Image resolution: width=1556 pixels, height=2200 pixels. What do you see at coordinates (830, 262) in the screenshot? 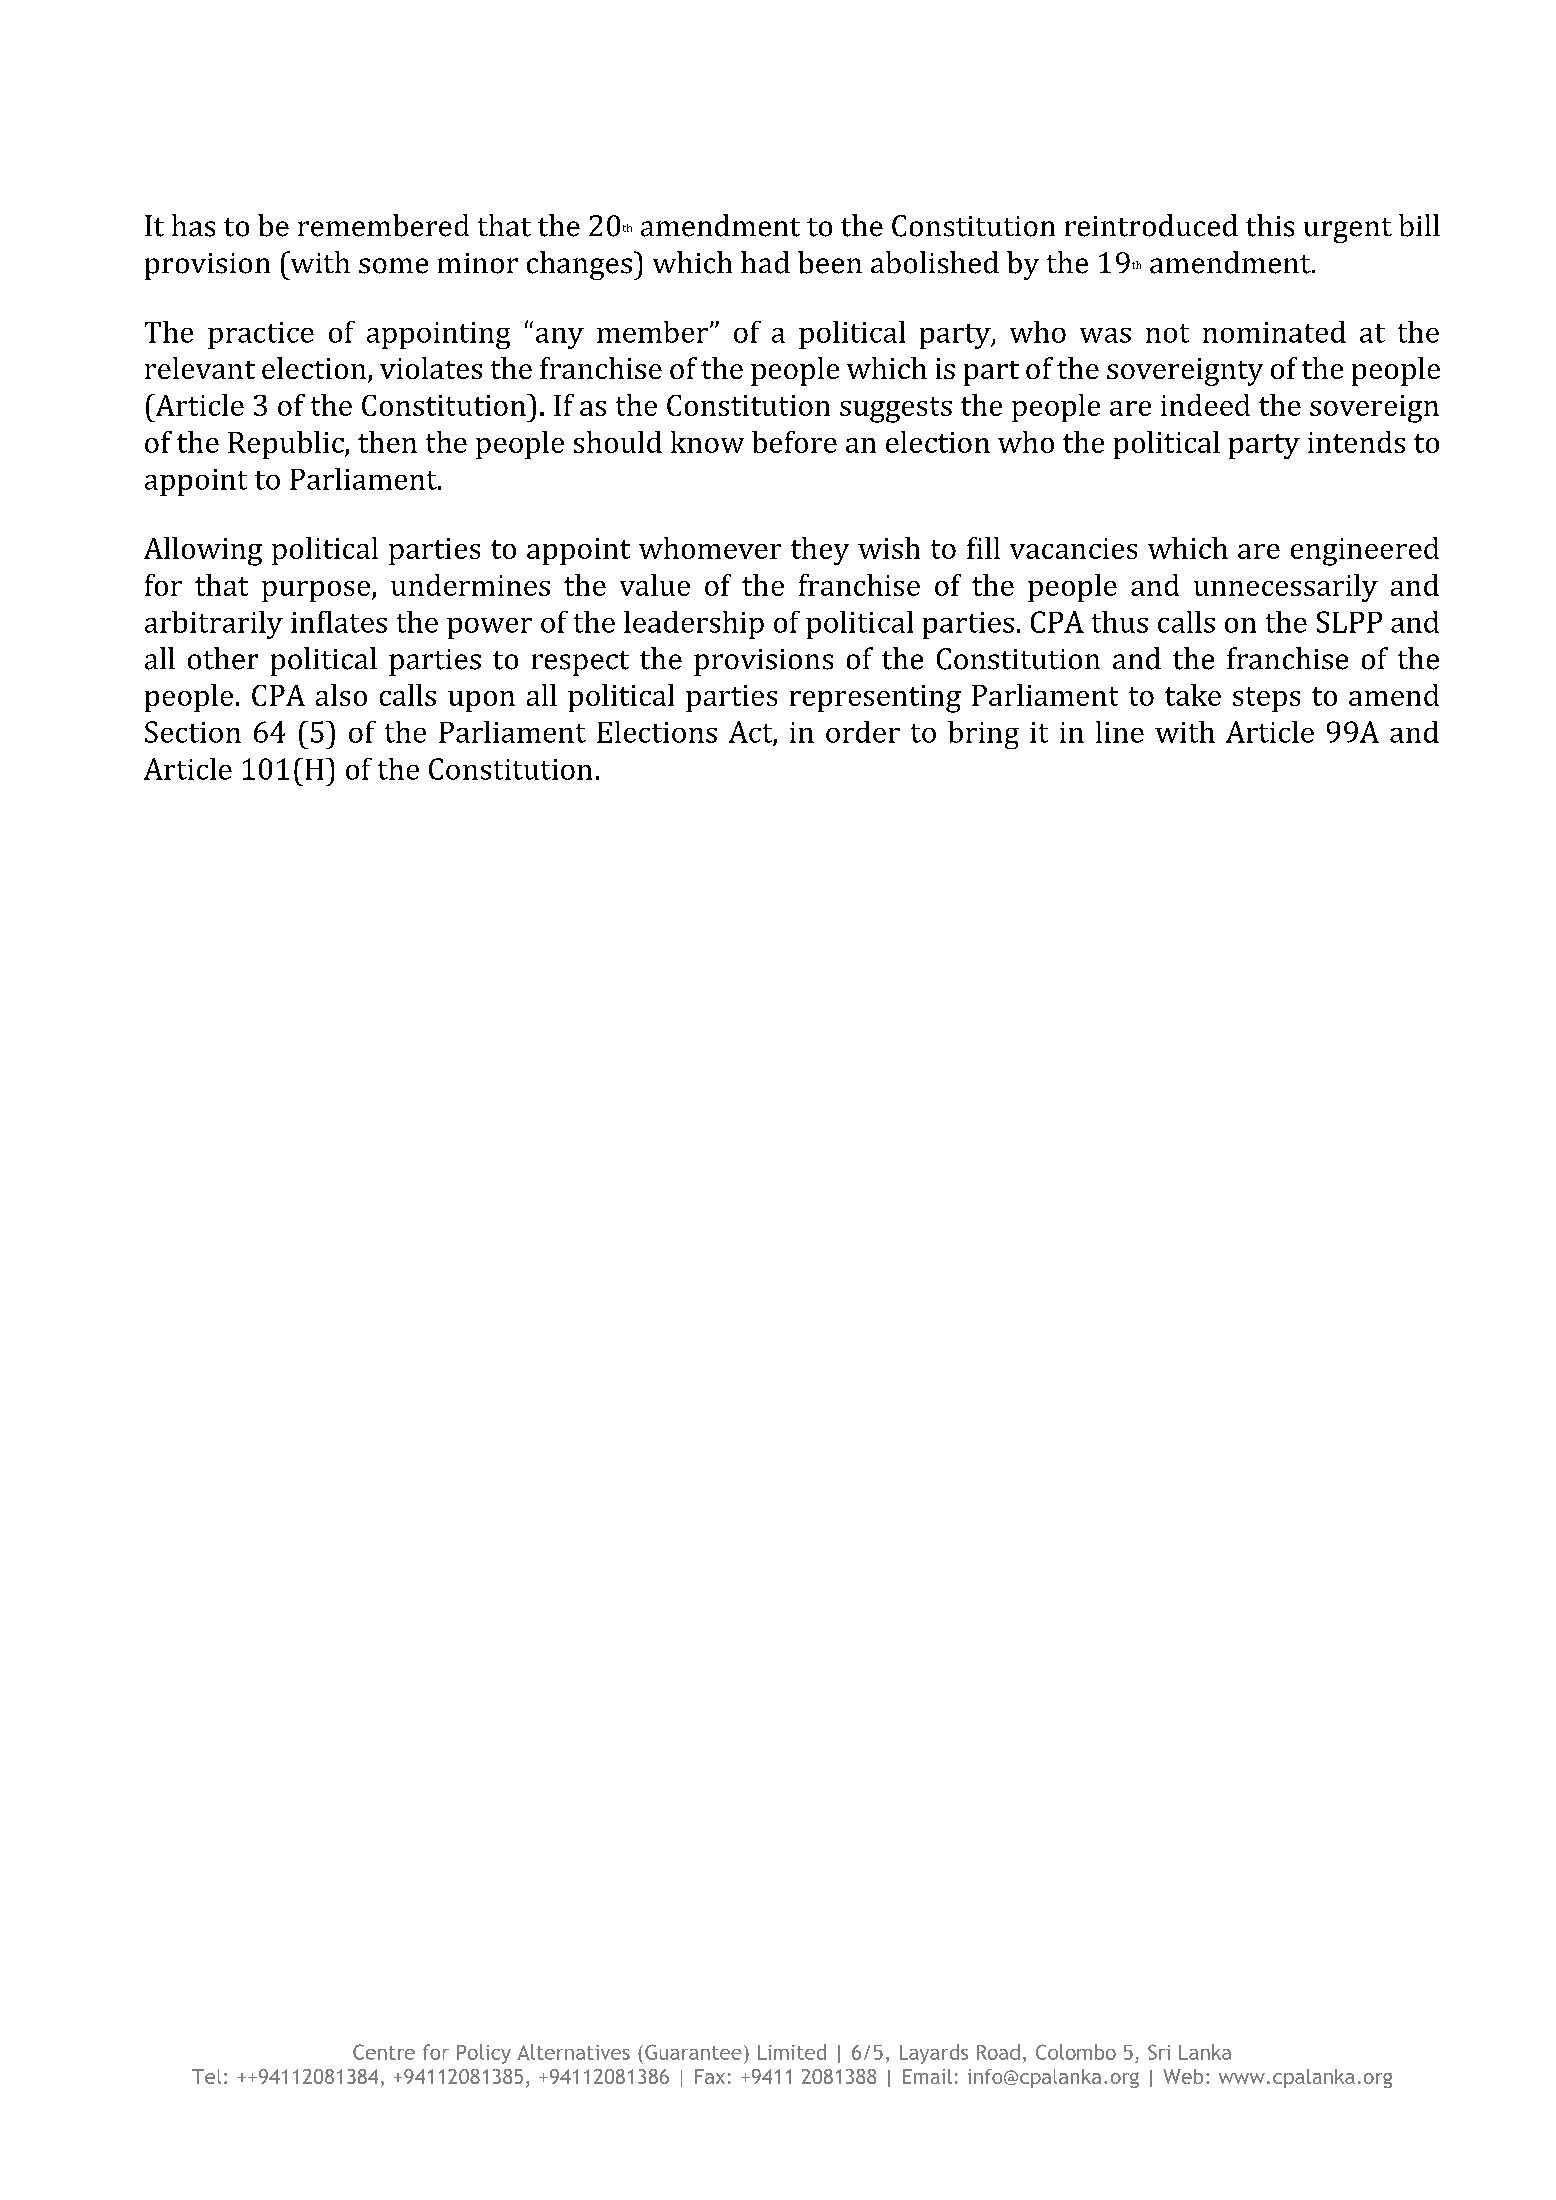
I see `been` at bounding box center [830, 262].
